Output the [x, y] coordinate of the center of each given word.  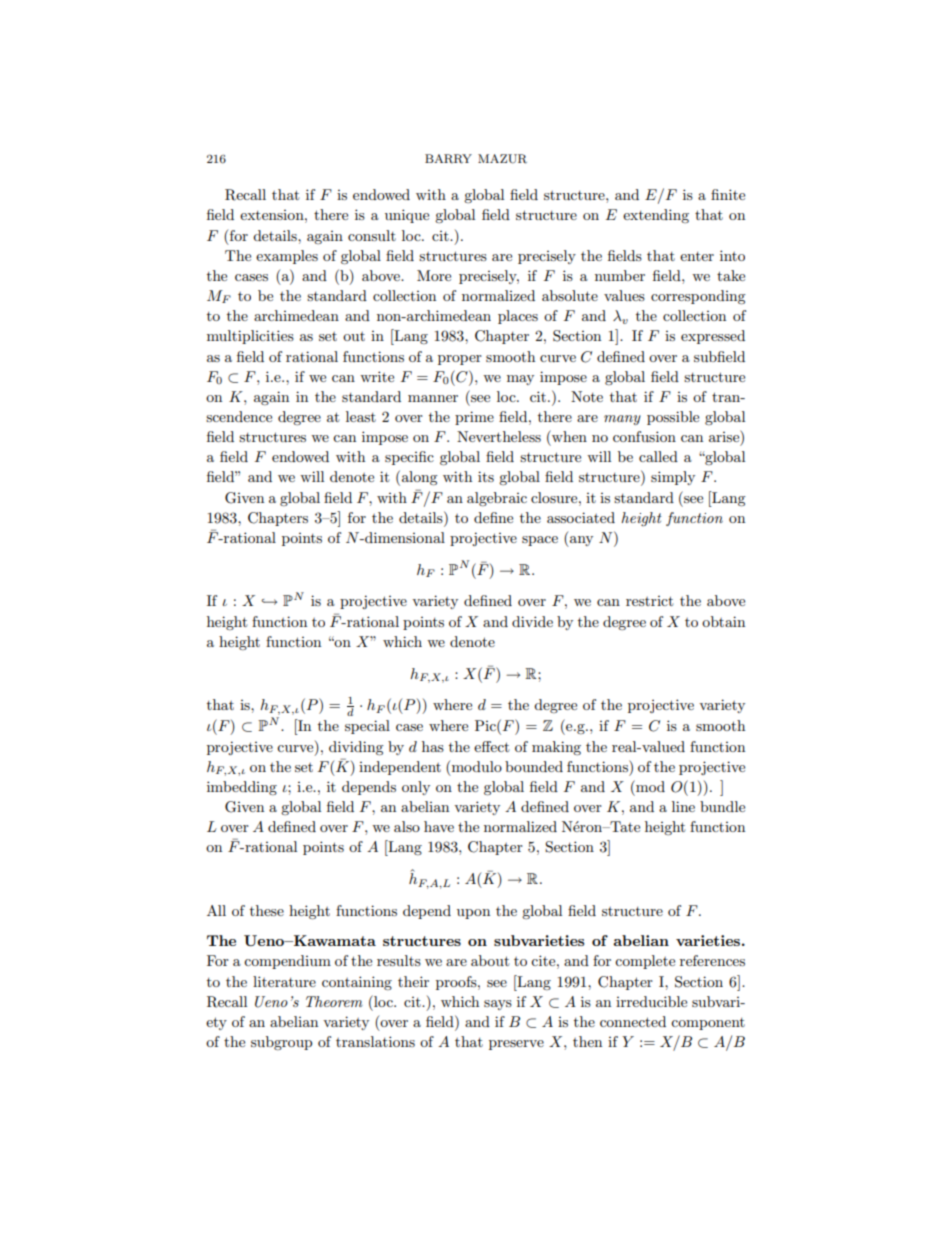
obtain [723, 621]
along [420, 478]
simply [673, 478]
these [267, 910]
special [367, 727]
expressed [713, 337]
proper [460, 360]
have [439, 826]
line [683, 806]
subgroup [281, 1043]
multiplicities [250, 337]
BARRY [448, 159]
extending [656, 216]
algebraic [497, 499]
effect [491, 746]
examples [287, 257]
